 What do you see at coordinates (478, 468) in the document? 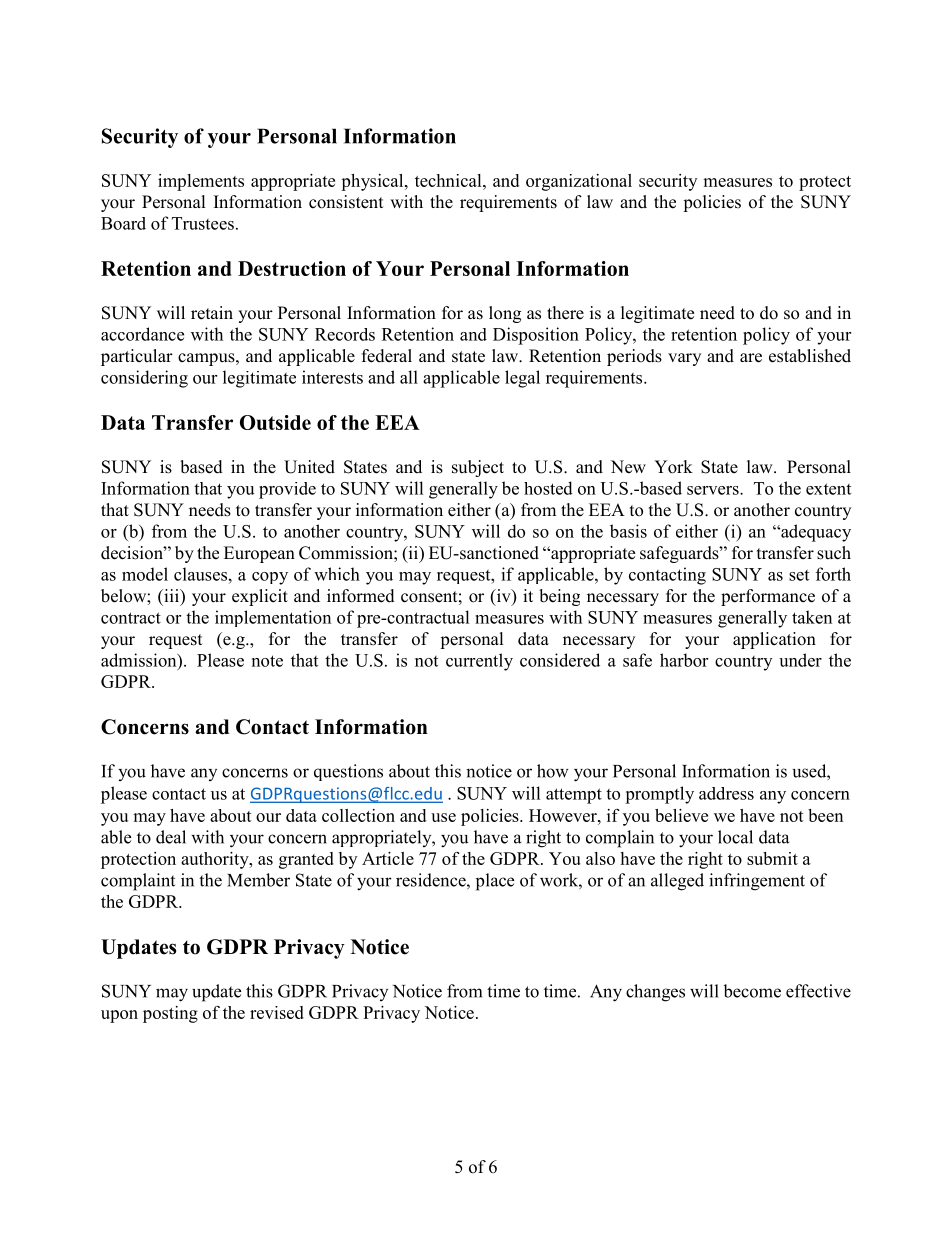
I see `subject` at bounding box center [478, 468].
